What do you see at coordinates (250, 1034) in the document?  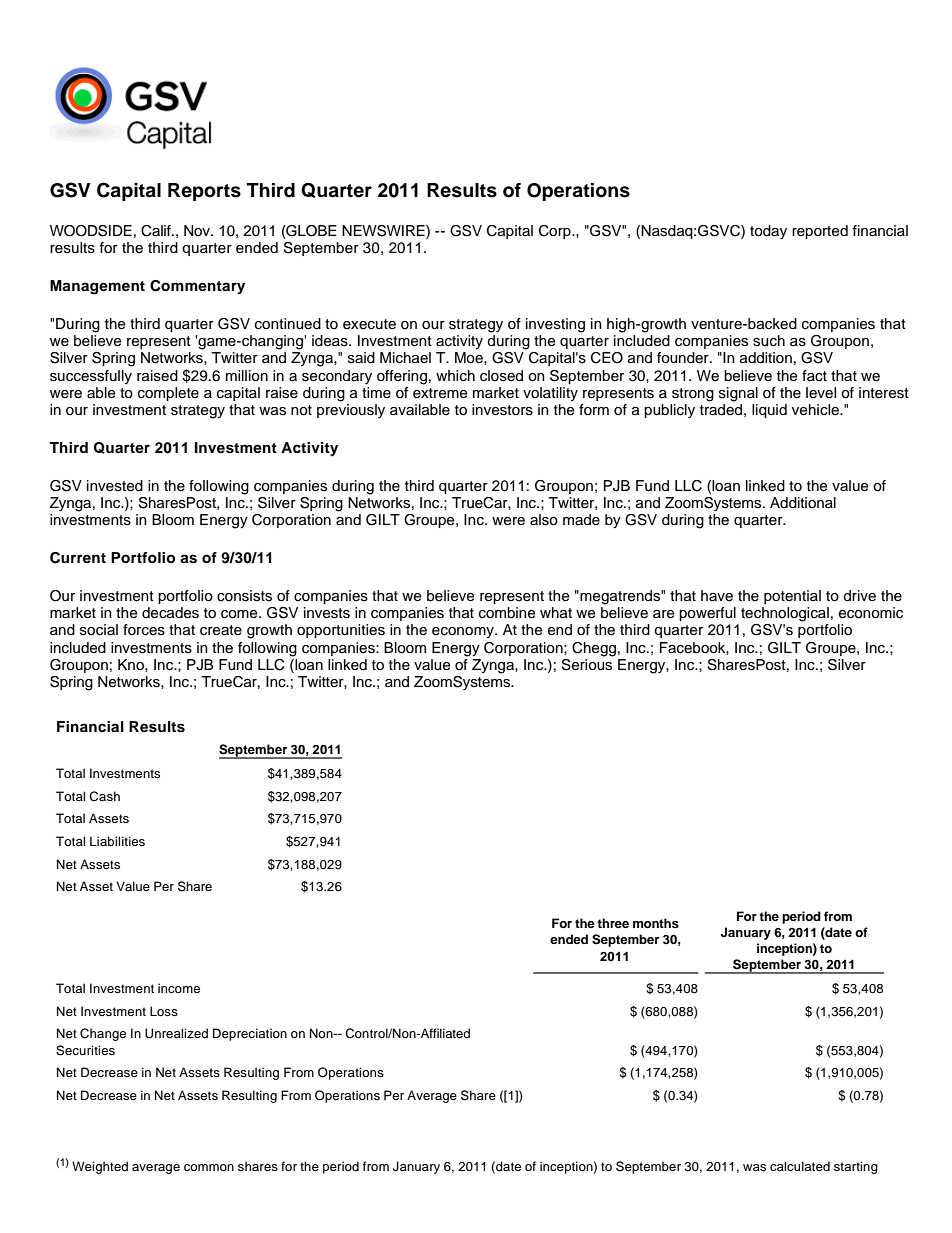 I see `Depreciation` at bounding box center [250, 1034].
